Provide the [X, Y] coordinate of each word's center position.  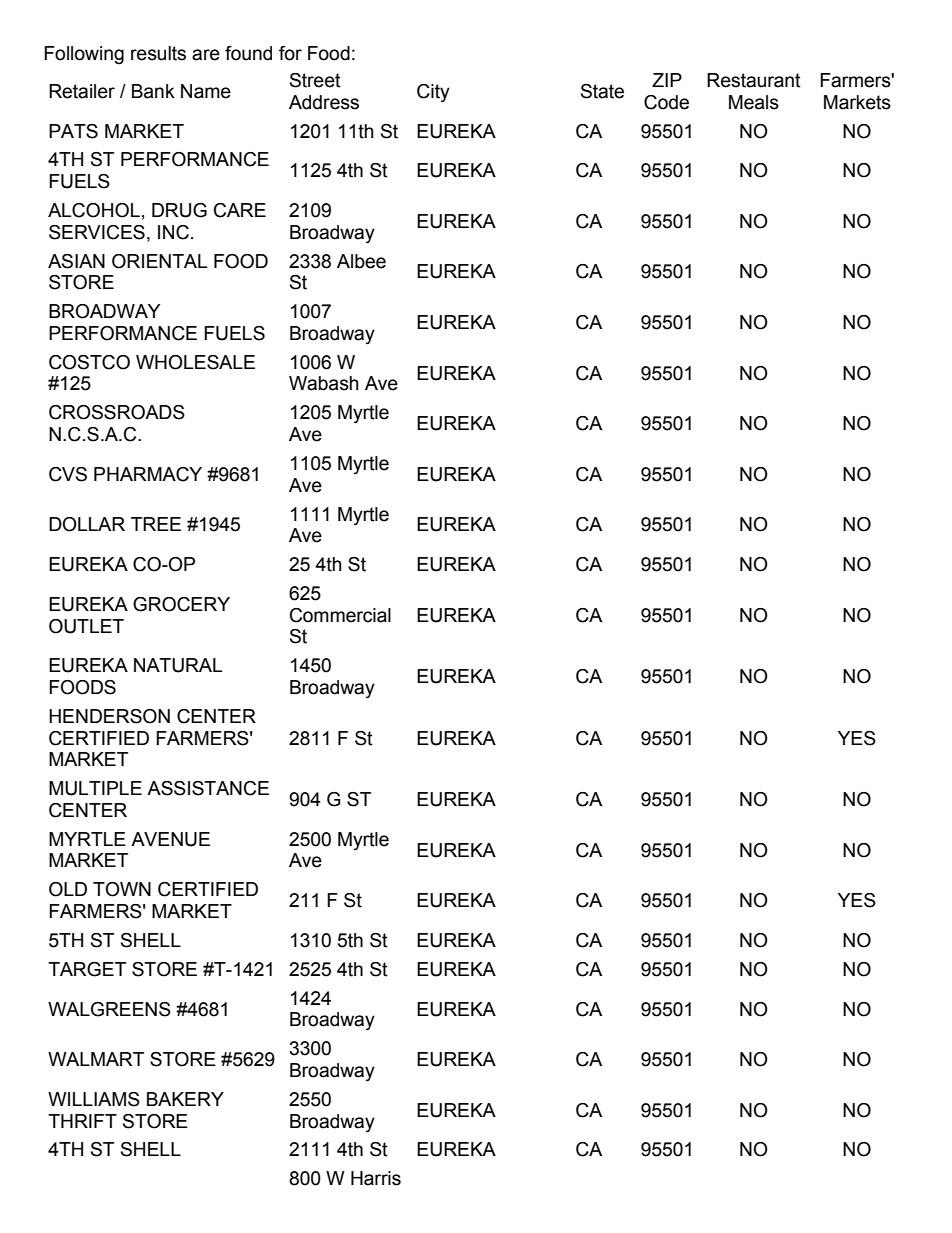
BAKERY [185, 1099]
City [433, 93]
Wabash [324, 383]
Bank [153, 91]
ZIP [667, 80]
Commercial [340, 615]
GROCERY [181, 604]
